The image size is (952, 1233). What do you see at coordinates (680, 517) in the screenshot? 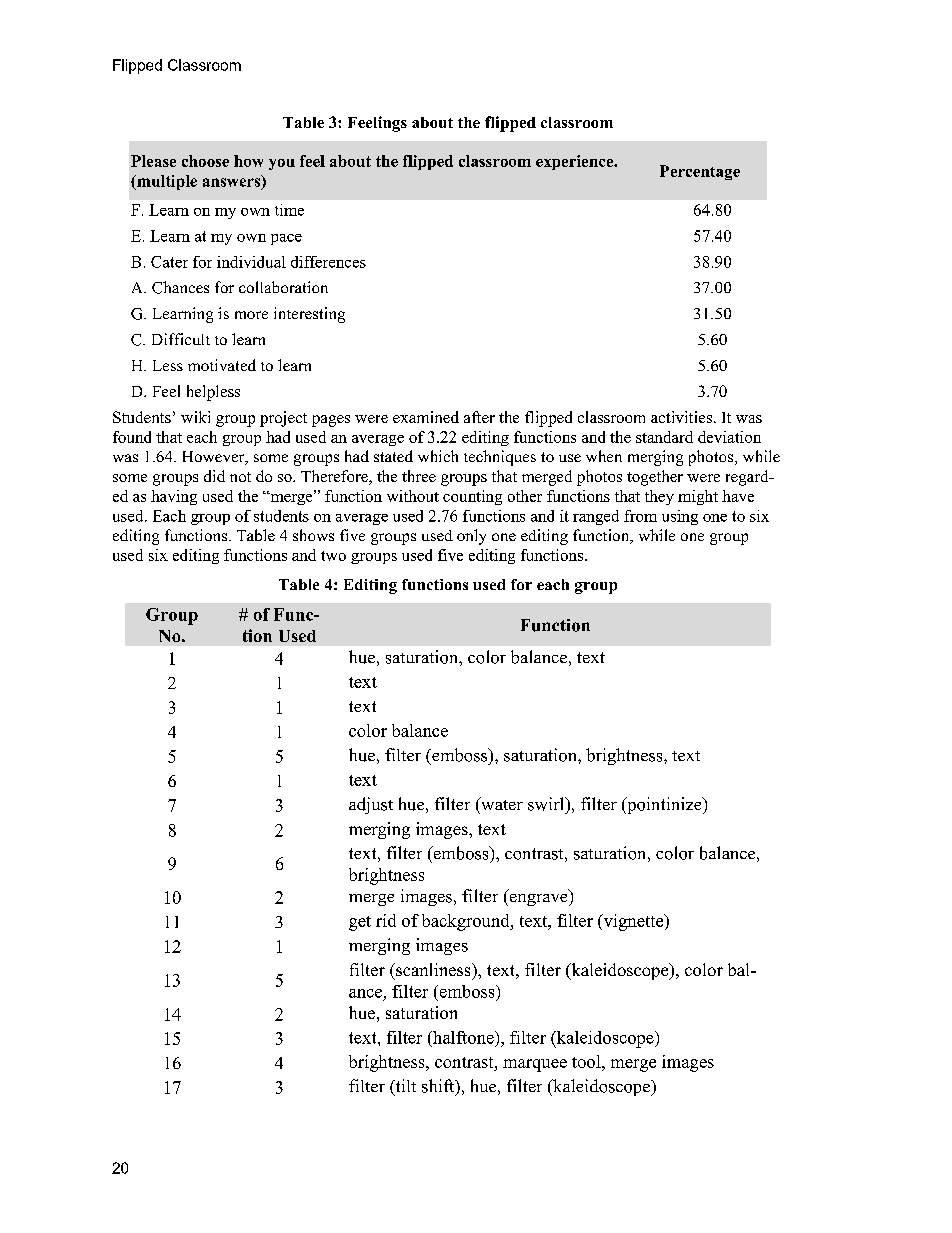
I see `using` at bounding box center [680, 517].
